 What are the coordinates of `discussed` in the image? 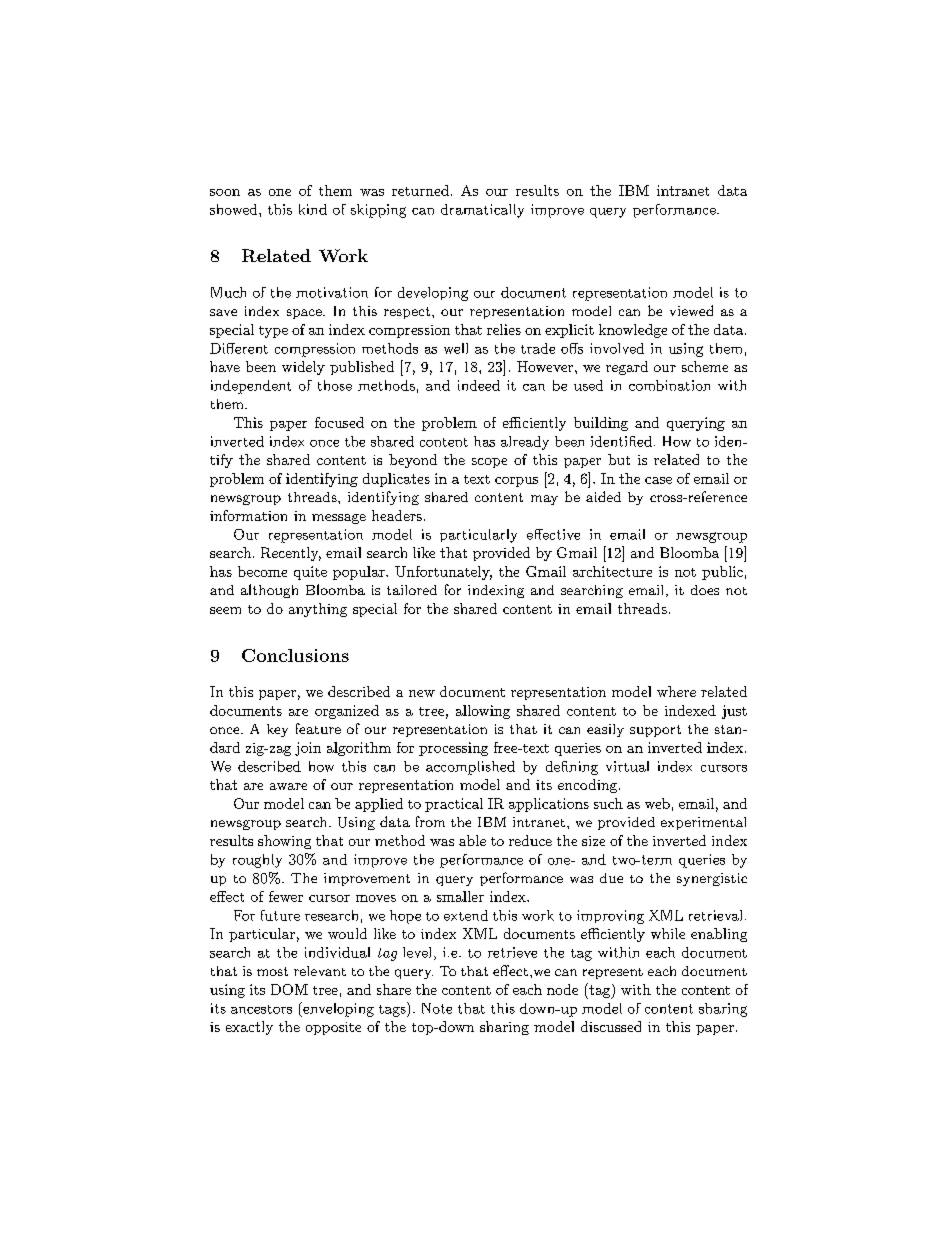 It's located at (611, 1026).
